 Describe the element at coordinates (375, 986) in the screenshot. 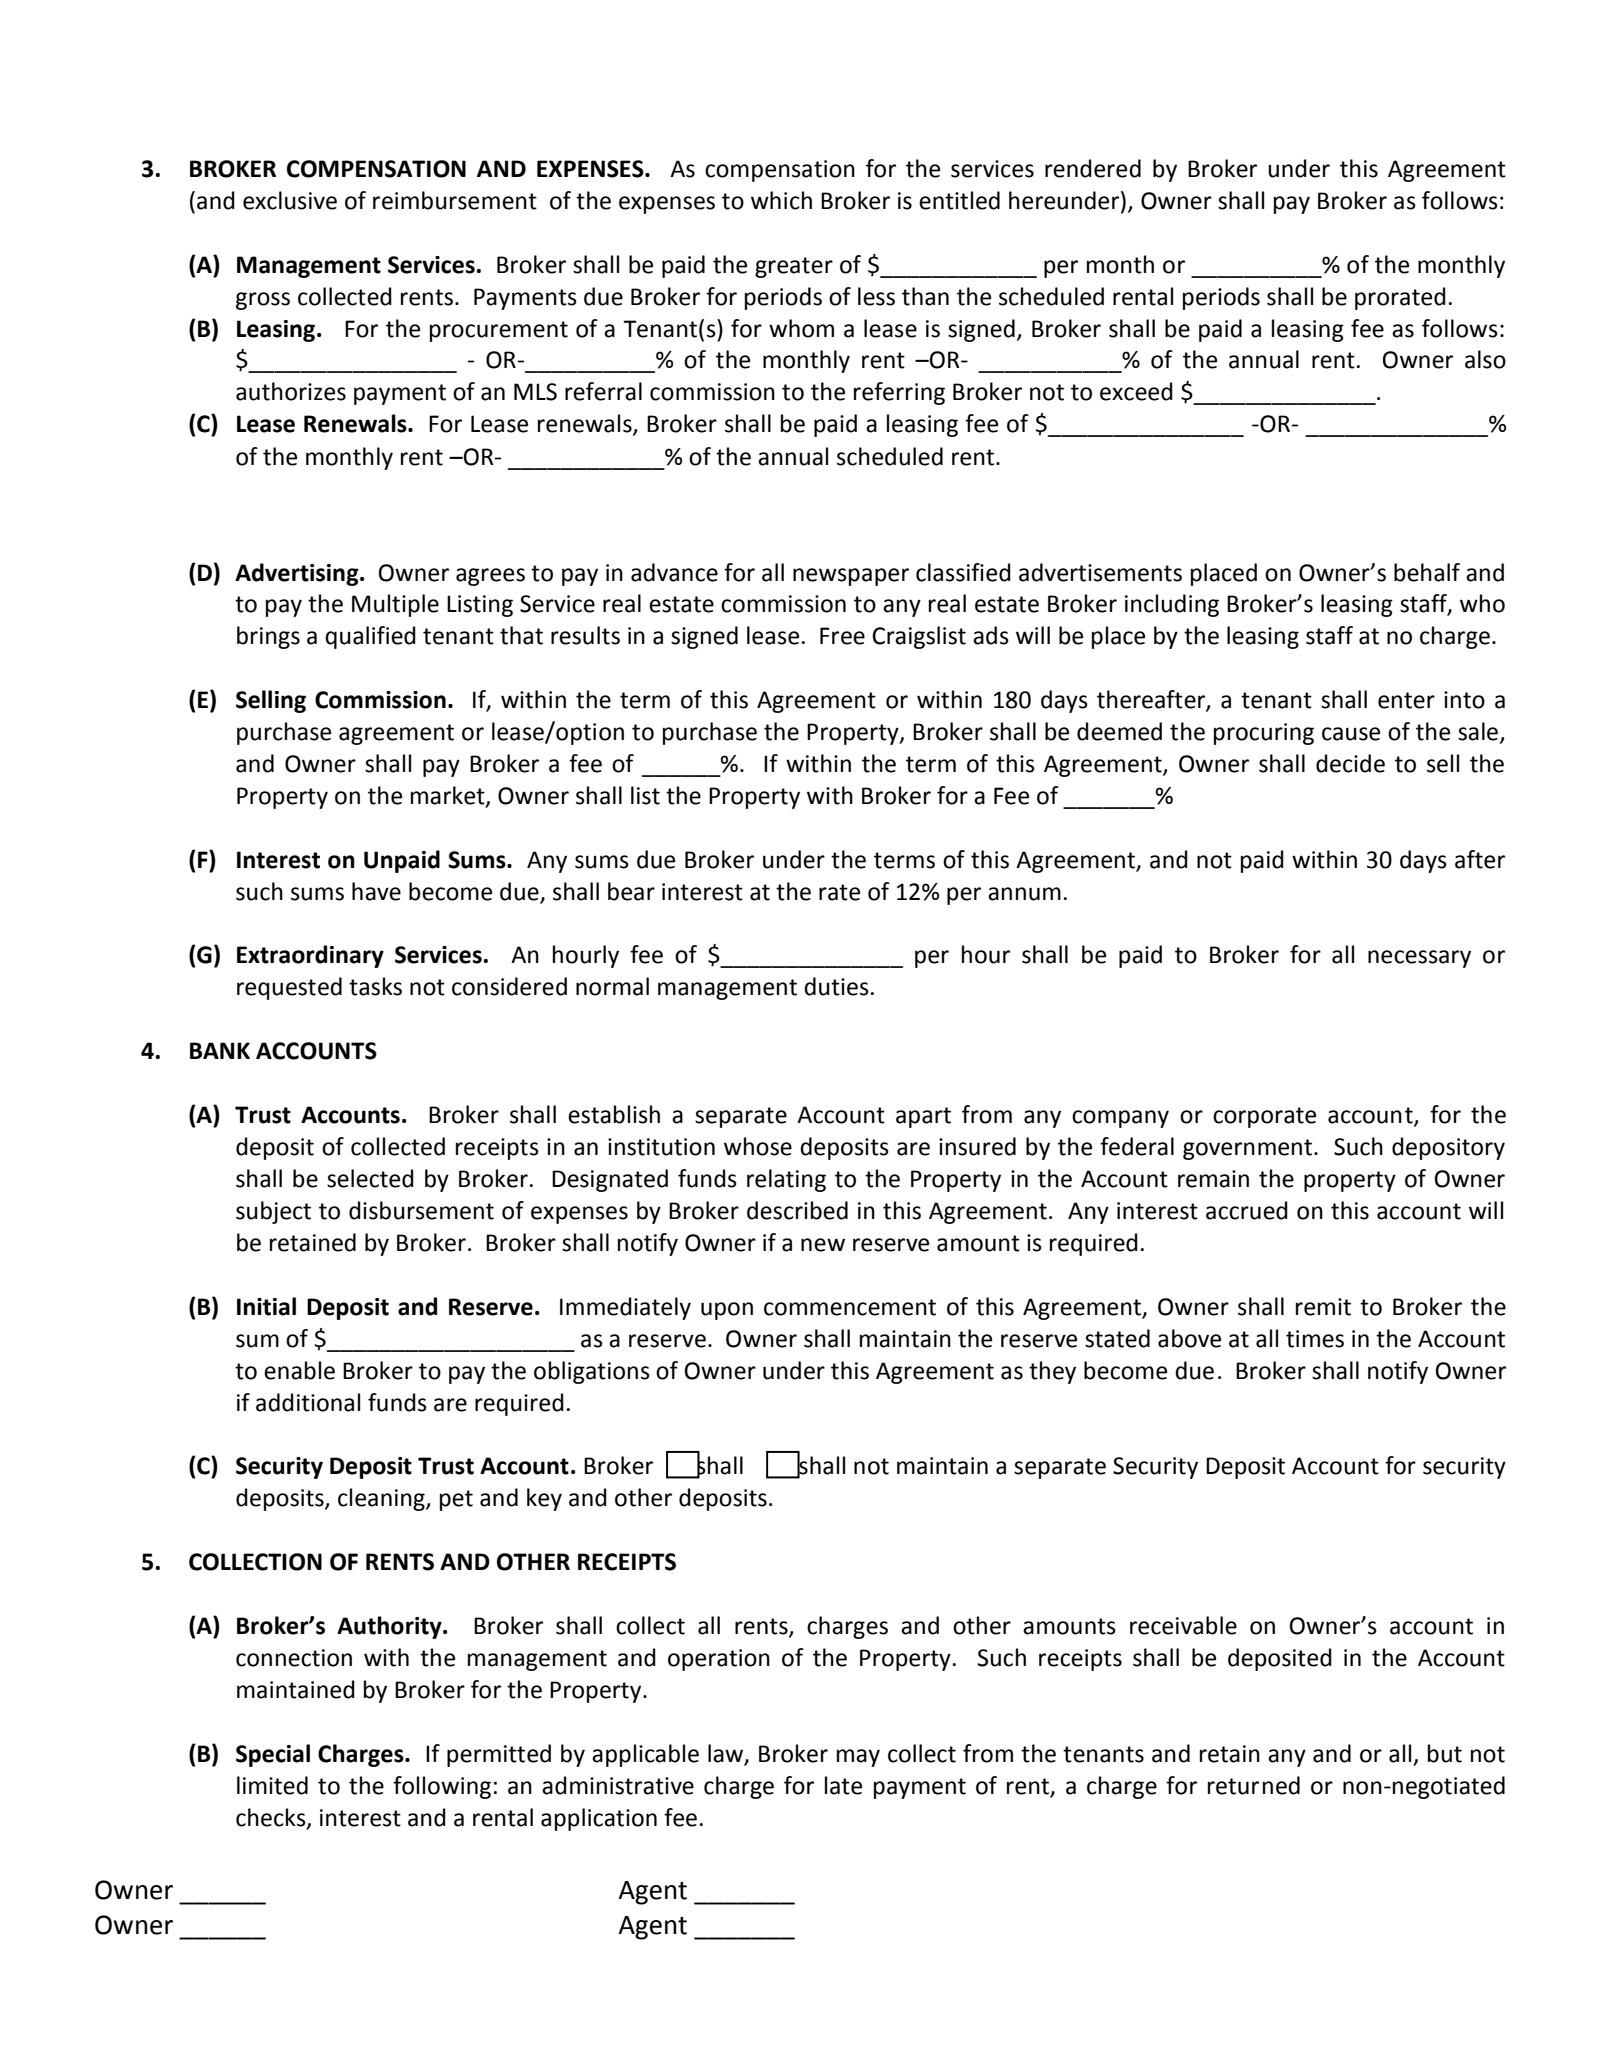

I see `tasks` at that location.
